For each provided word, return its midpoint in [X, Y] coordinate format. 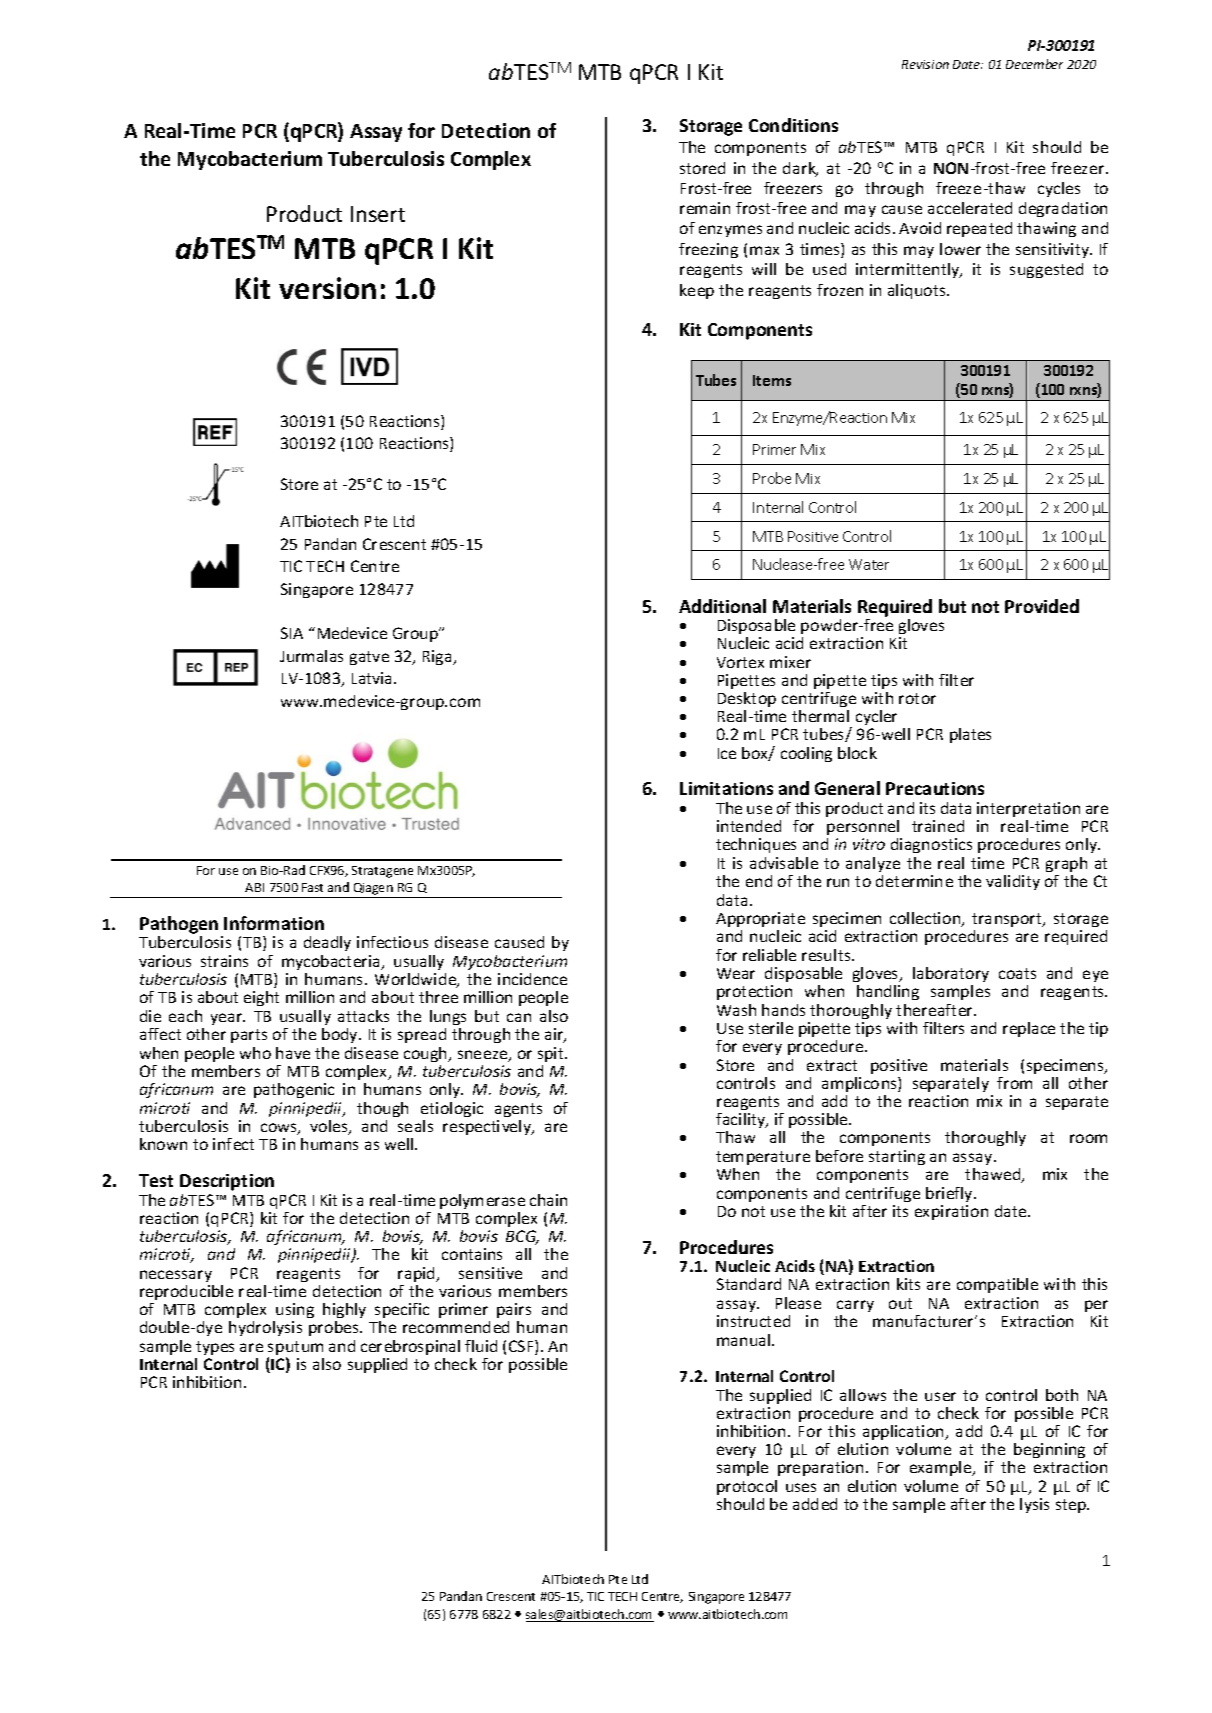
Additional [722, 606]
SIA [292, 633]
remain [705, 208]
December [1034, 64]
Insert [378, 214]
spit [552, 1054]
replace [1029, 1029]
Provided [1042, 606]
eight [261, 998]
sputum [295, 1349]
